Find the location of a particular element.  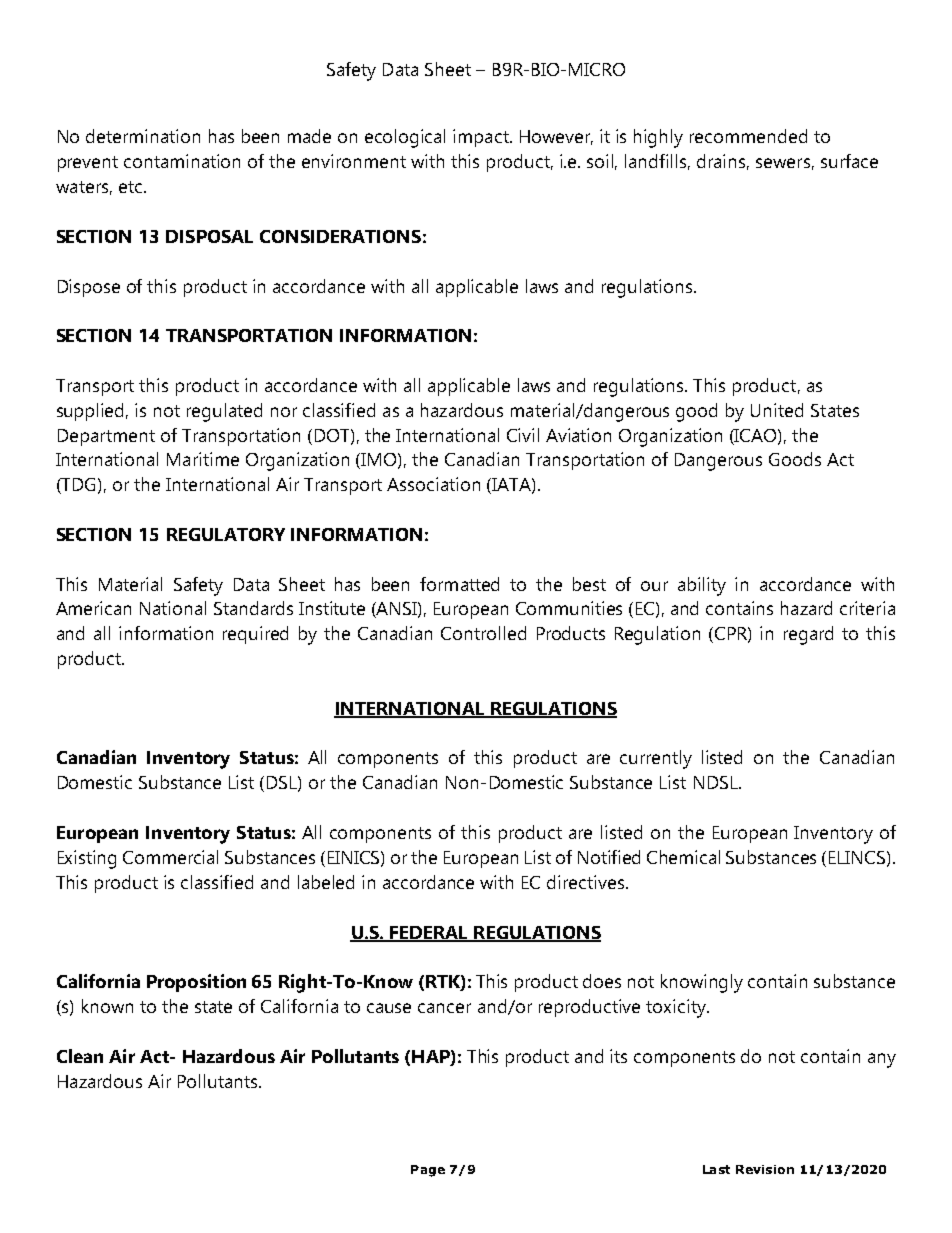

regulated is located at coordinates (224, 412).
